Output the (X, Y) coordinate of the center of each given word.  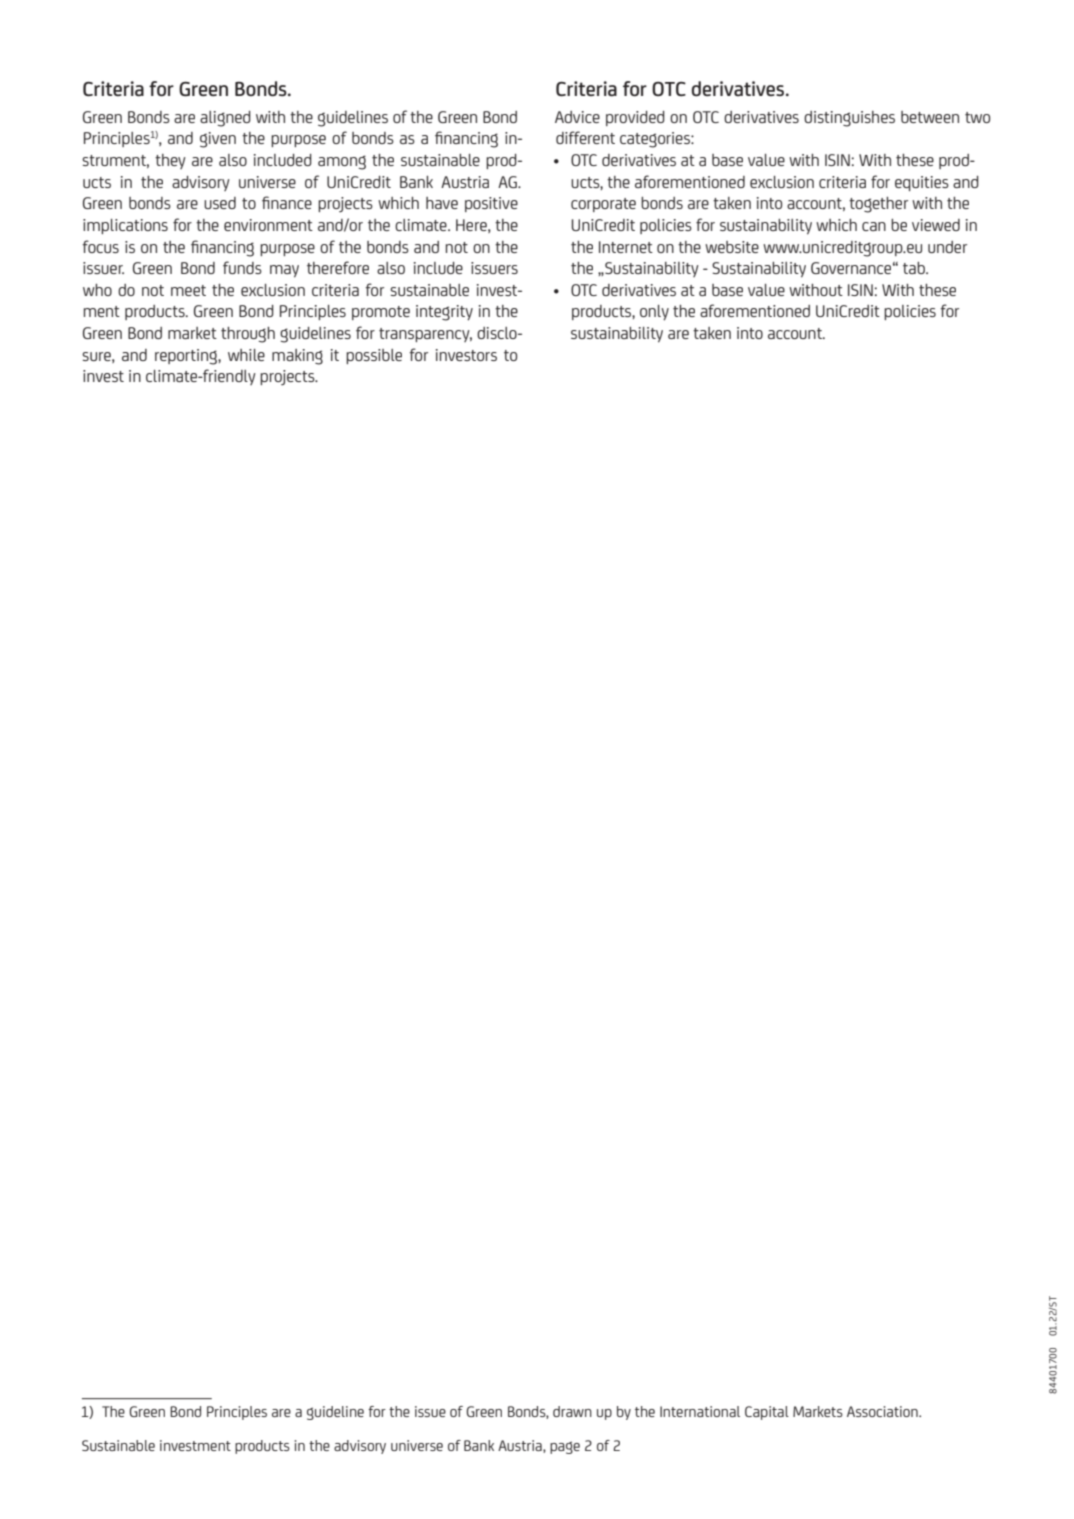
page (565, 1447)
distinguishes (849, 119)
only (654, 313)
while (246, 355)
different (585, 137)
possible (374, 356)
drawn (572, 1411)
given (218, 140)
